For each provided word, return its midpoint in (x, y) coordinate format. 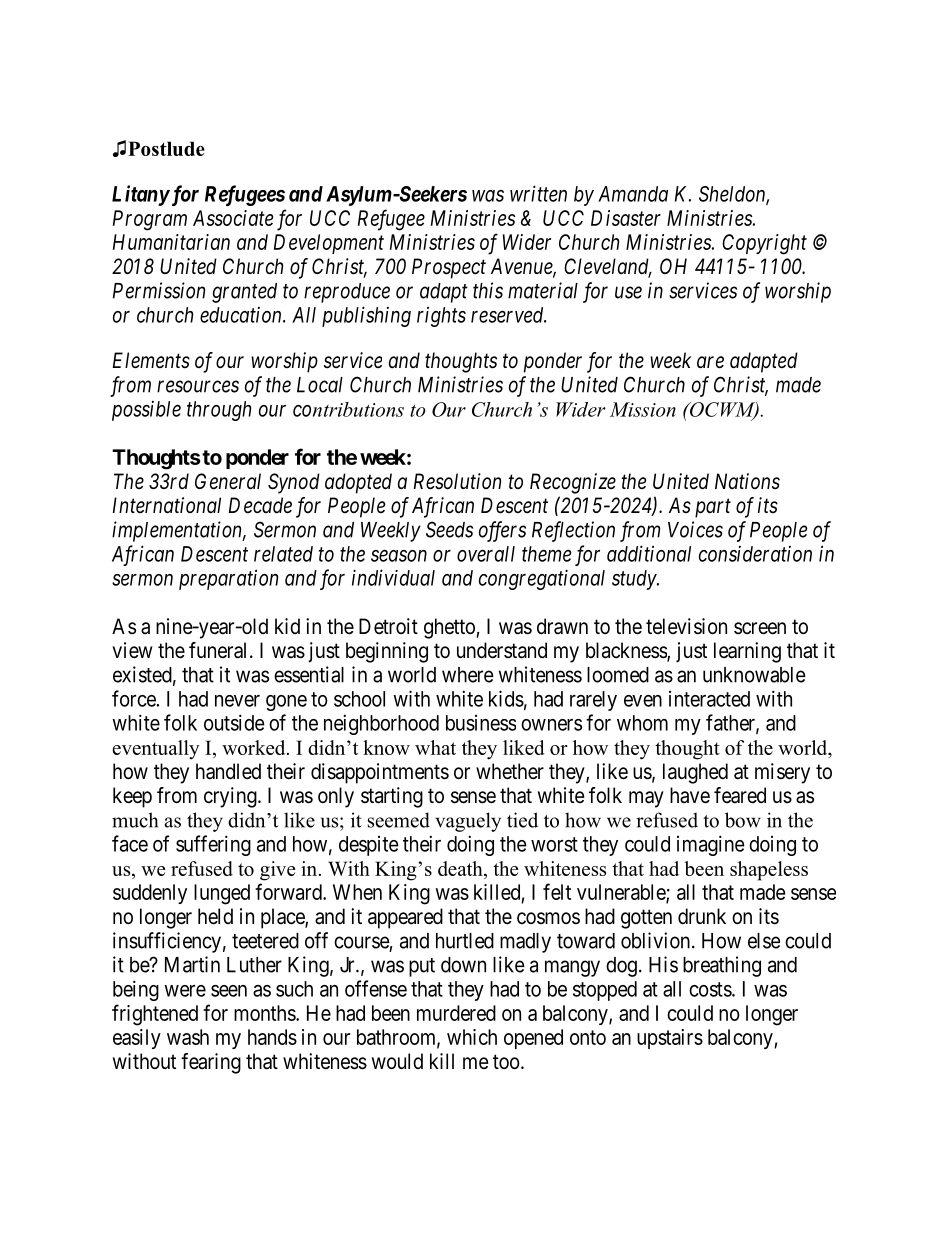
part (713, 508)
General (228, 481)
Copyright (764, 244)
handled (228, 771)
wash (188, 1037)
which (472, 1037)
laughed (695, 773)
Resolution (457, 481)
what (435, 747)
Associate (233, 218)
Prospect (449, 268)
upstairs (670, 1039)
